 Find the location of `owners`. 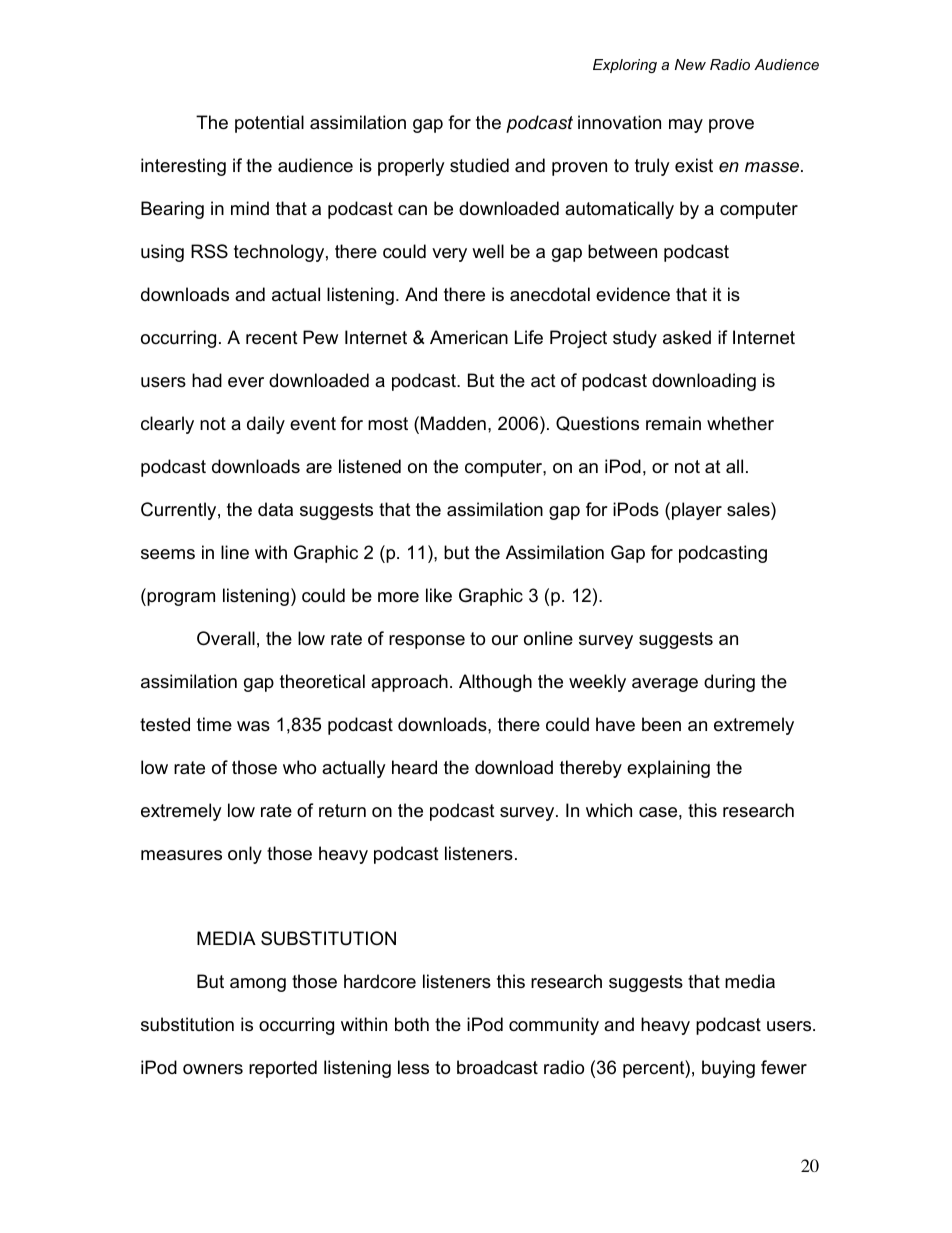

owners is located at coordinates (213, 1069).
